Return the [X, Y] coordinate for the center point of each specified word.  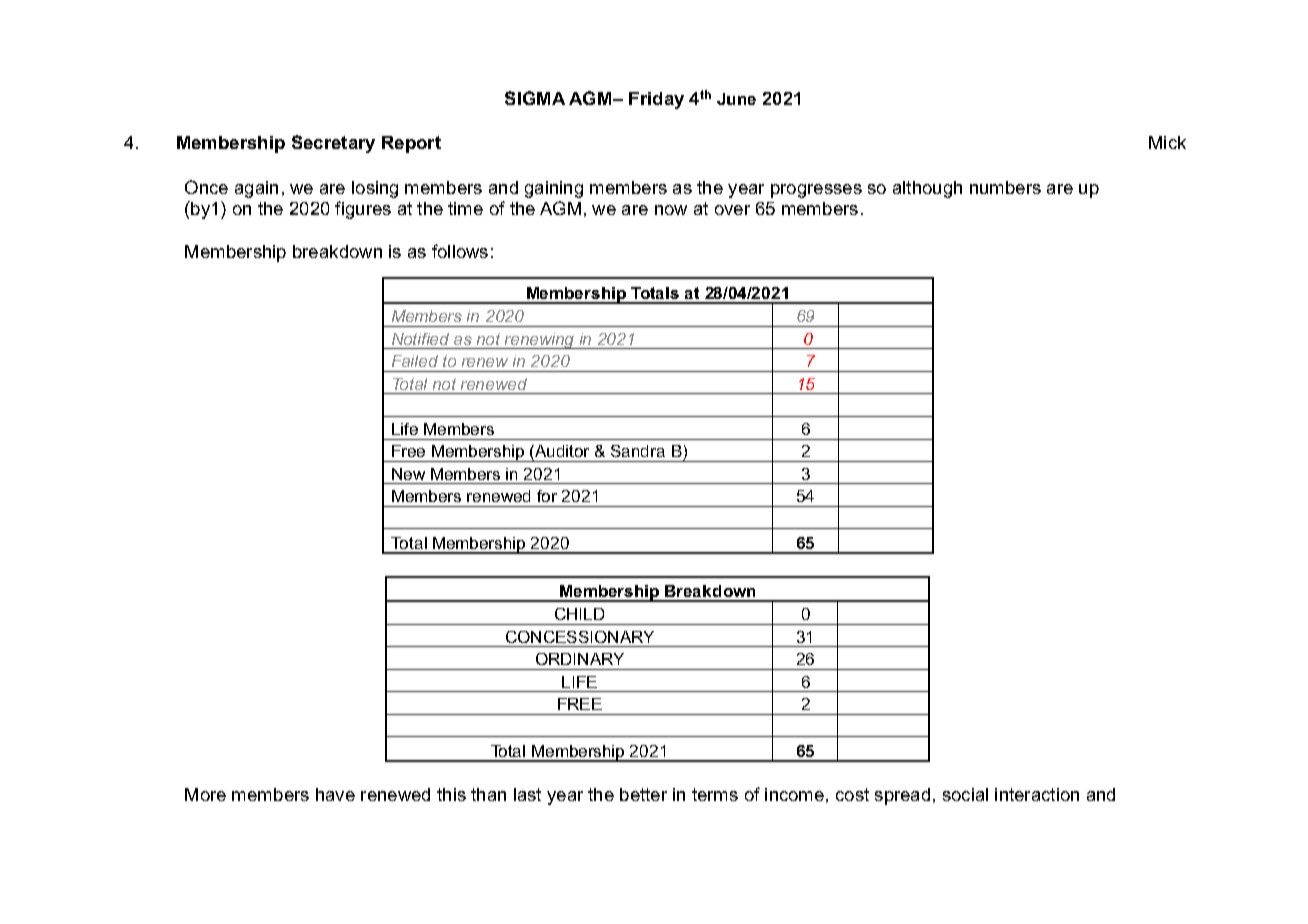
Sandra [638, 451]
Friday [656, 100]
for [547, 496]
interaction [1037, 794]
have [335, 794]
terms [715, 794]
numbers [1005, 187]
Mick [1167, 142]
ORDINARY [580, 659]
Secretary [333, 144]
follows [460, 251]
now [671, 210]
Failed [415, 361]
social [965, 794]
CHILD [579, 614]
